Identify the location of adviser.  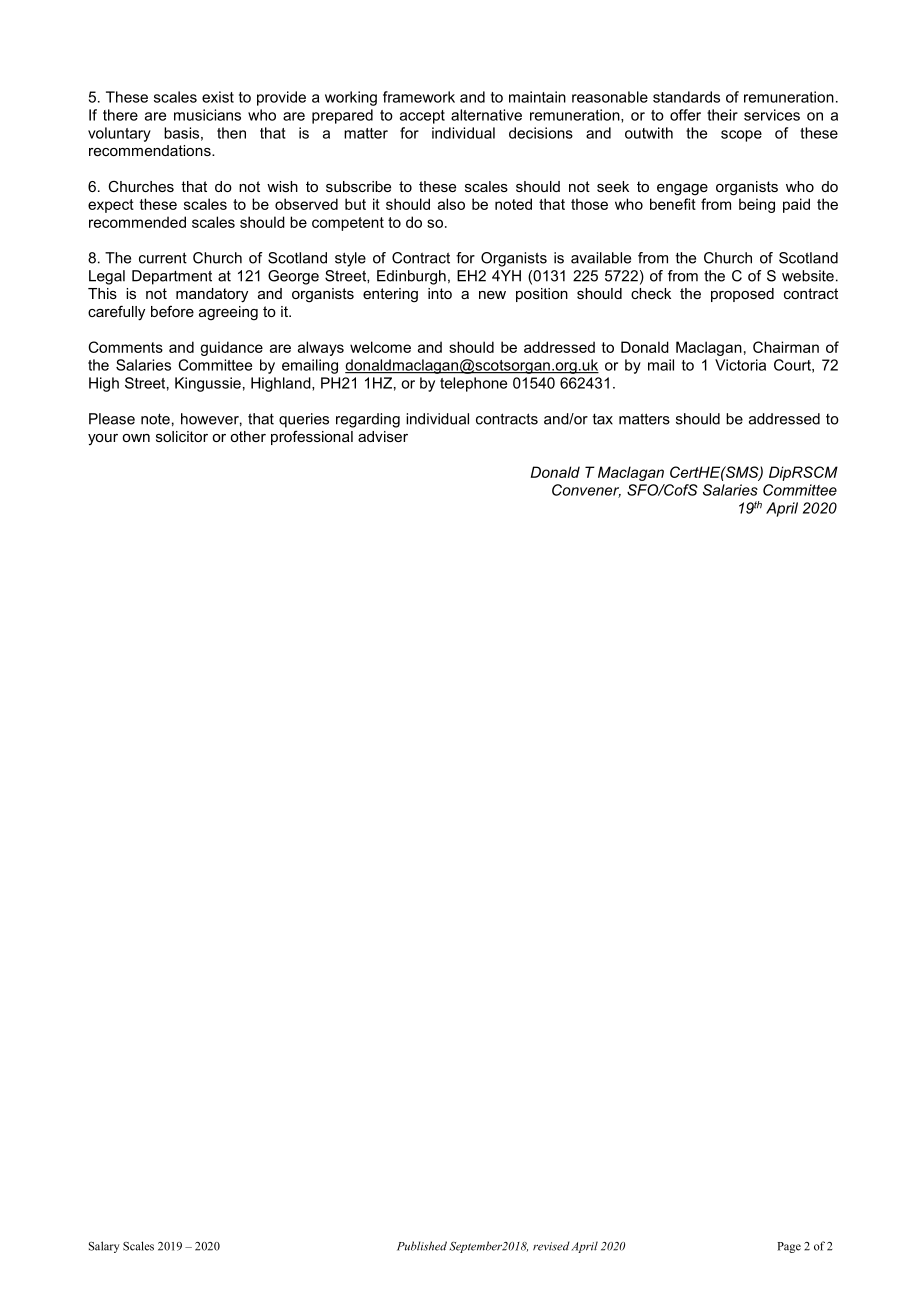
(383, 436).
